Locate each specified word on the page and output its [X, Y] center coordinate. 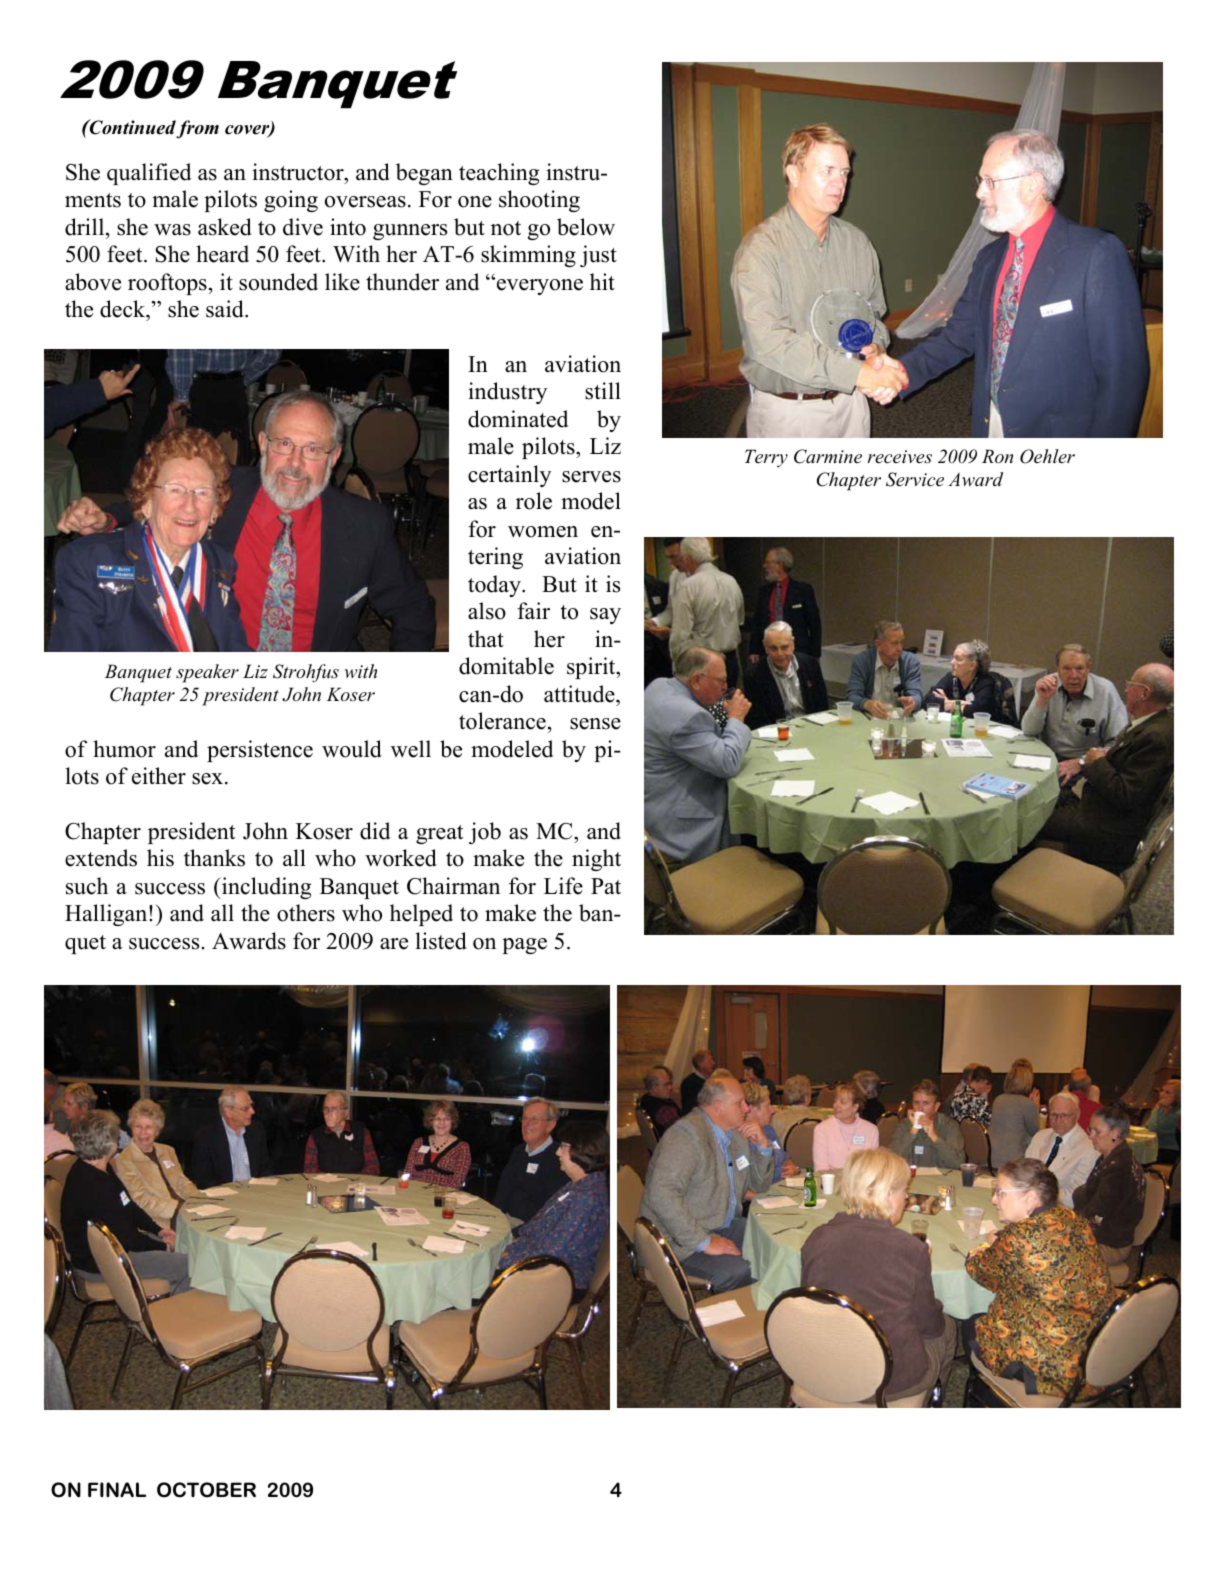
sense [595, 724]
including [265, 888]
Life [563, 886]
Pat [606, 886]
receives [900, 457]
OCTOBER [206, 1490]
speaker [207, 673]
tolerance [502, 721]
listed [441, 941]
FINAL [117, 1490]
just [598, 256]
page [524, 946]
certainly [509, 476]
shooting [539, 201]
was [172, 230]
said [226, 309]
